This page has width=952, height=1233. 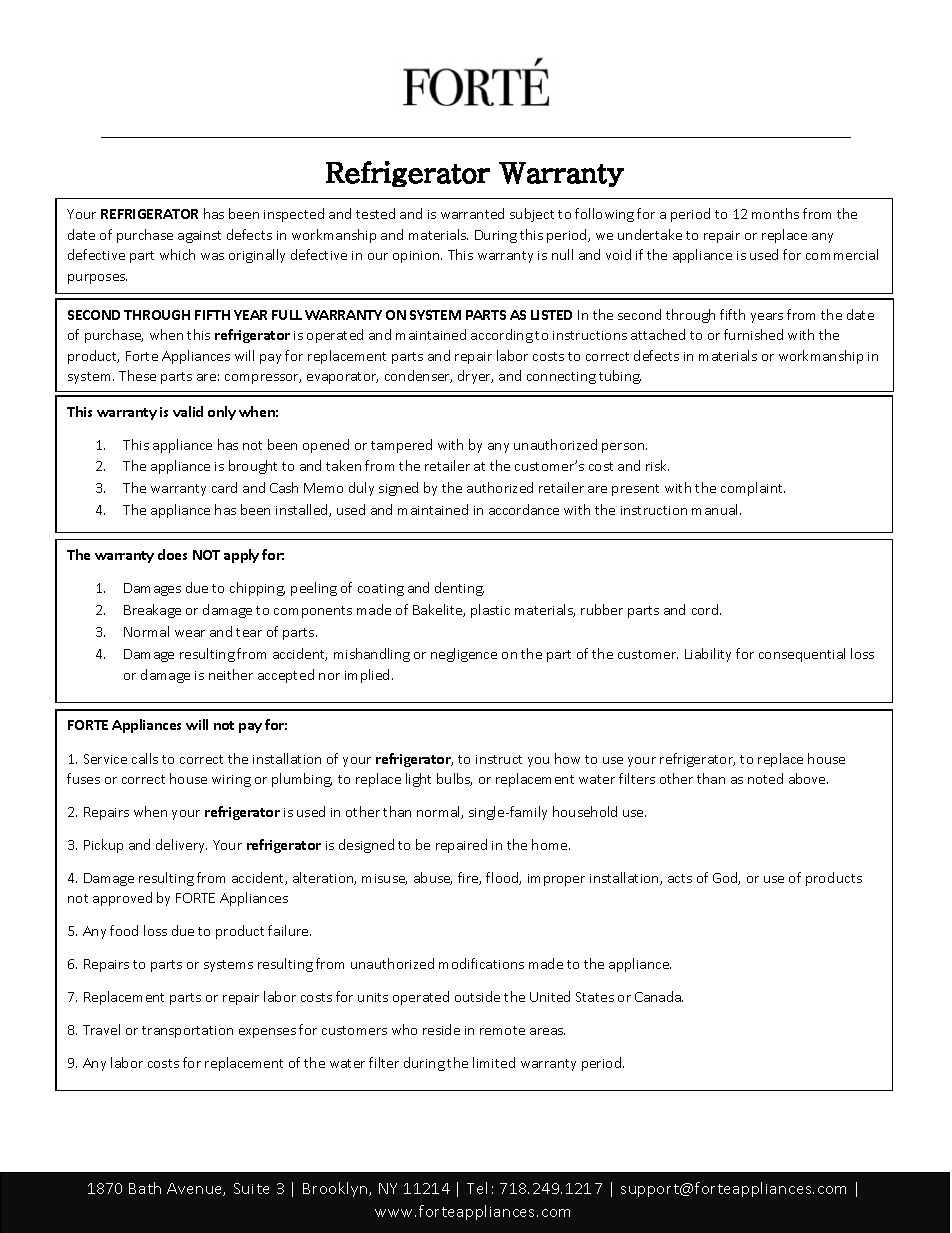 What do you see at coordinates (224, 487) in the page?
I see `card` at bounding box center [224, 487].
